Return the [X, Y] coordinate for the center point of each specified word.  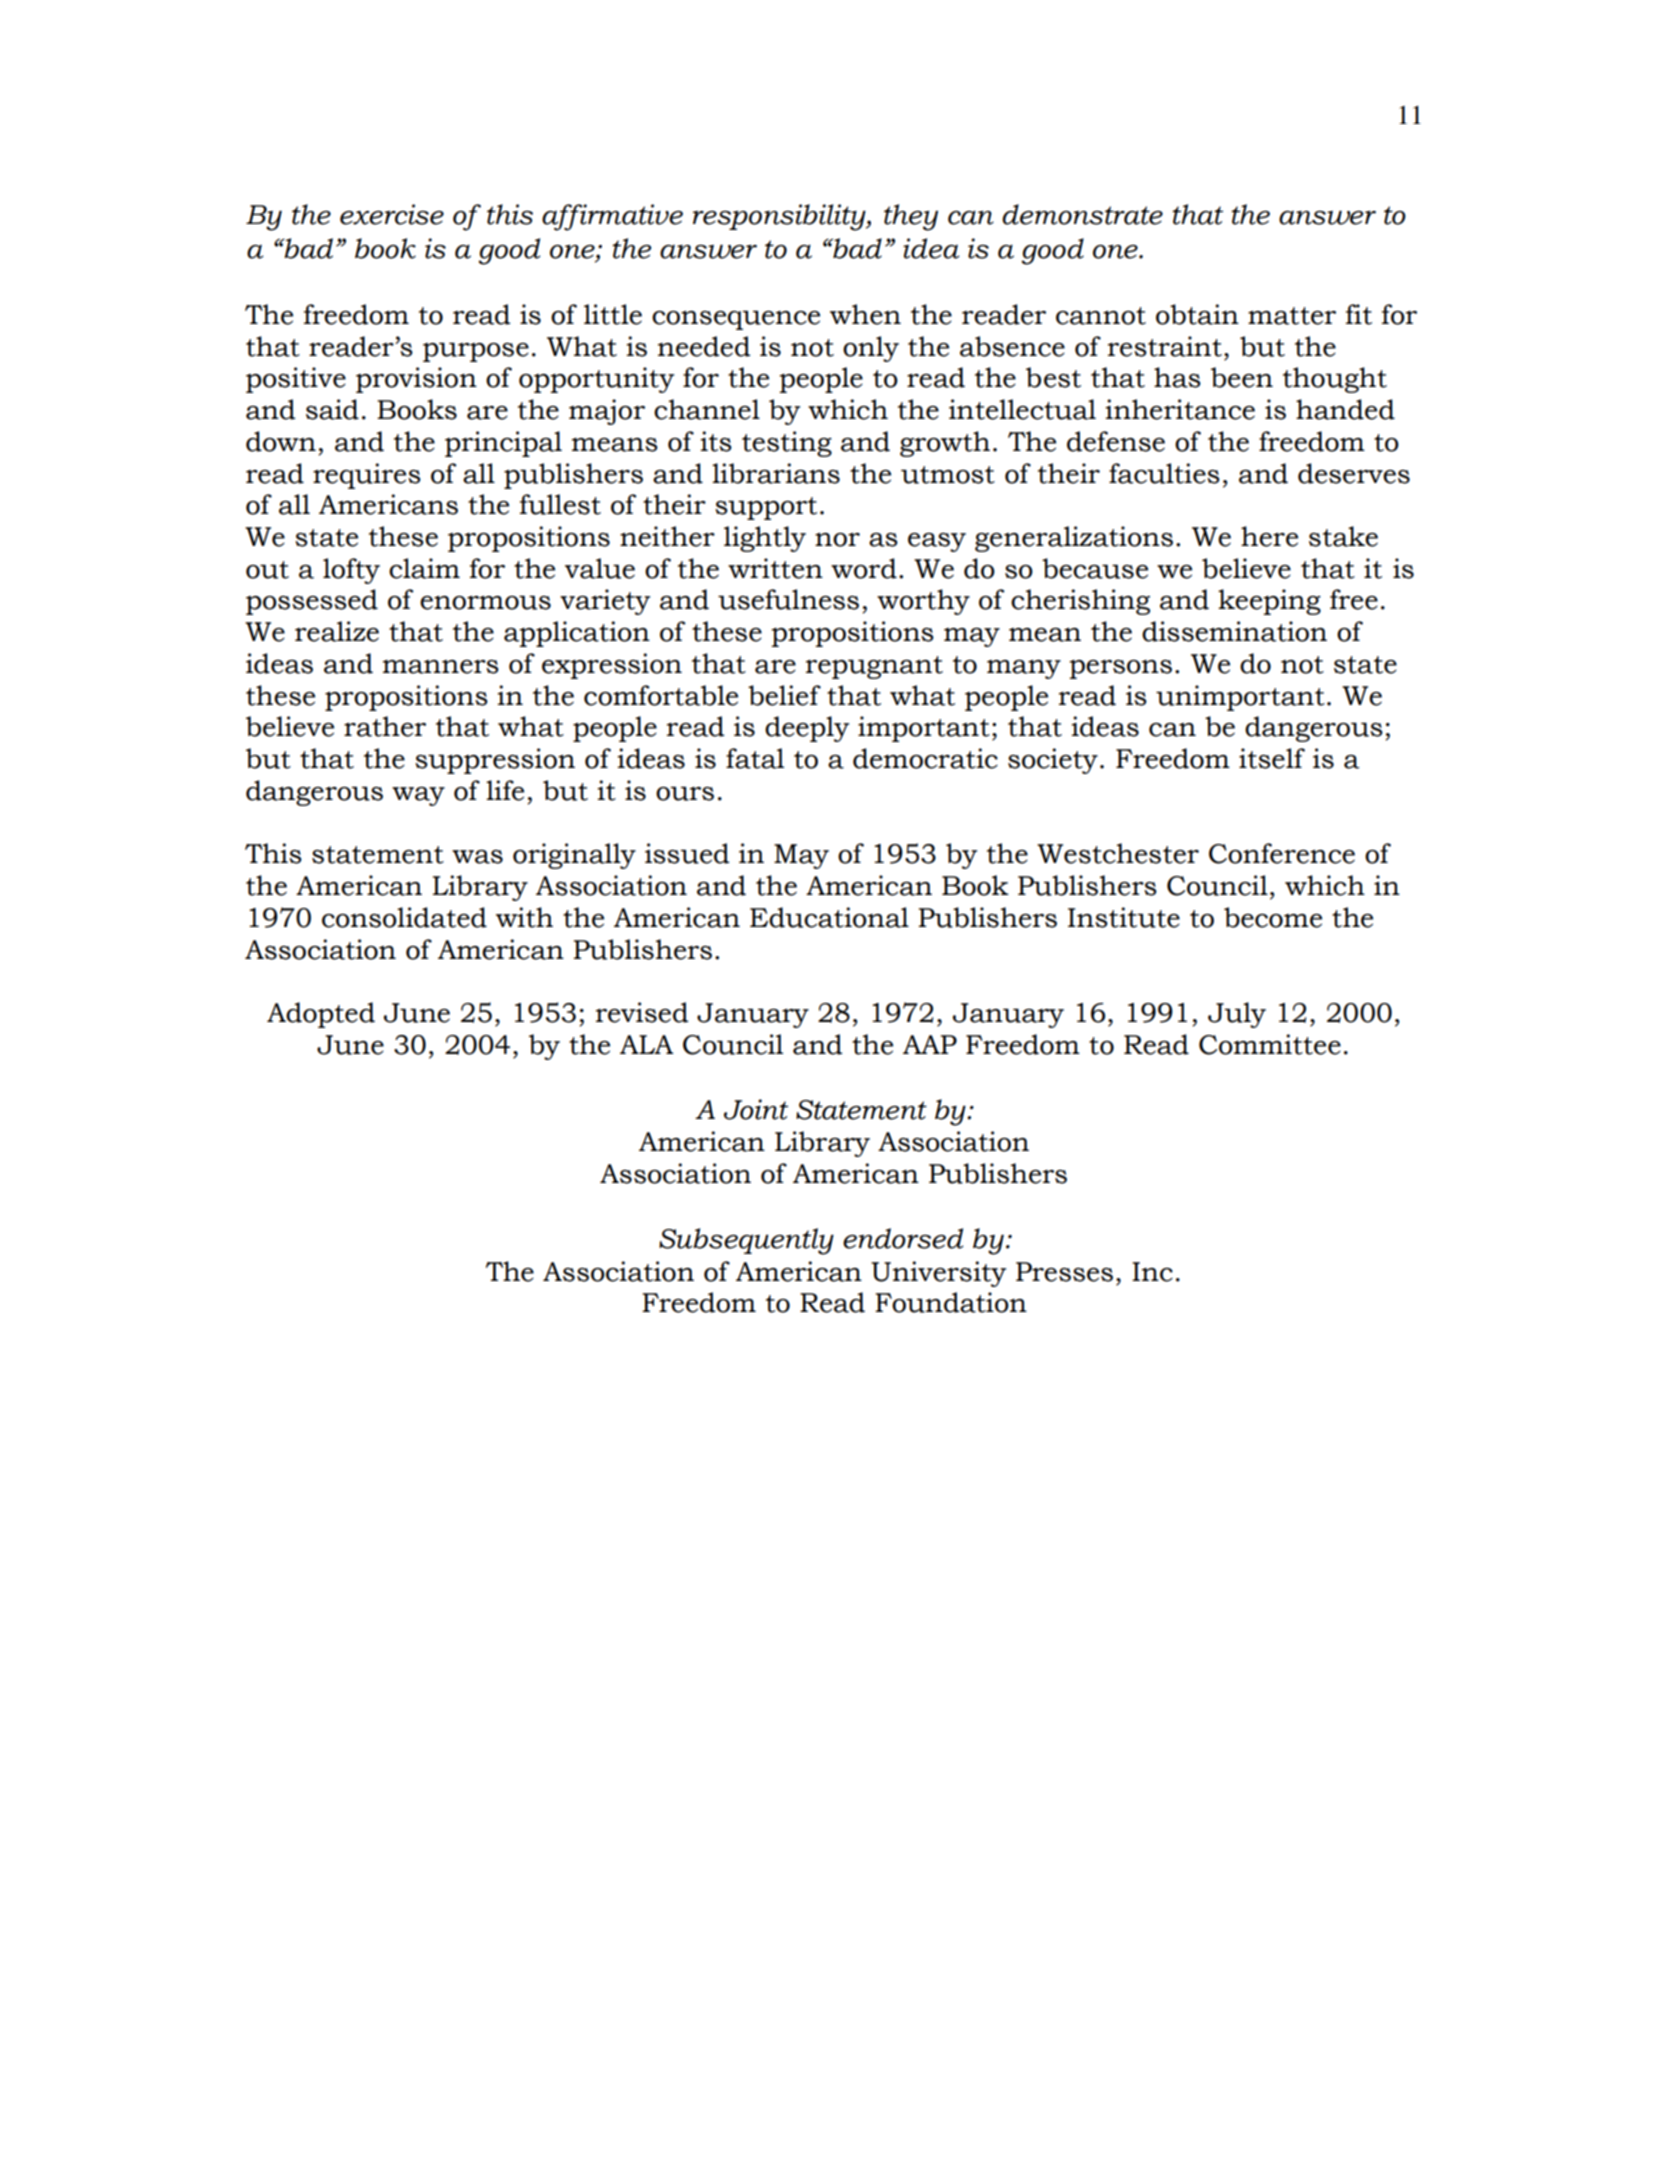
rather [385, 726]
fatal [755, 758]
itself [1272, 758]
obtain [1197, 314]
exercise [392, 214]
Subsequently [746, 1241]
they [911, 217]
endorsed [903, 1238]
